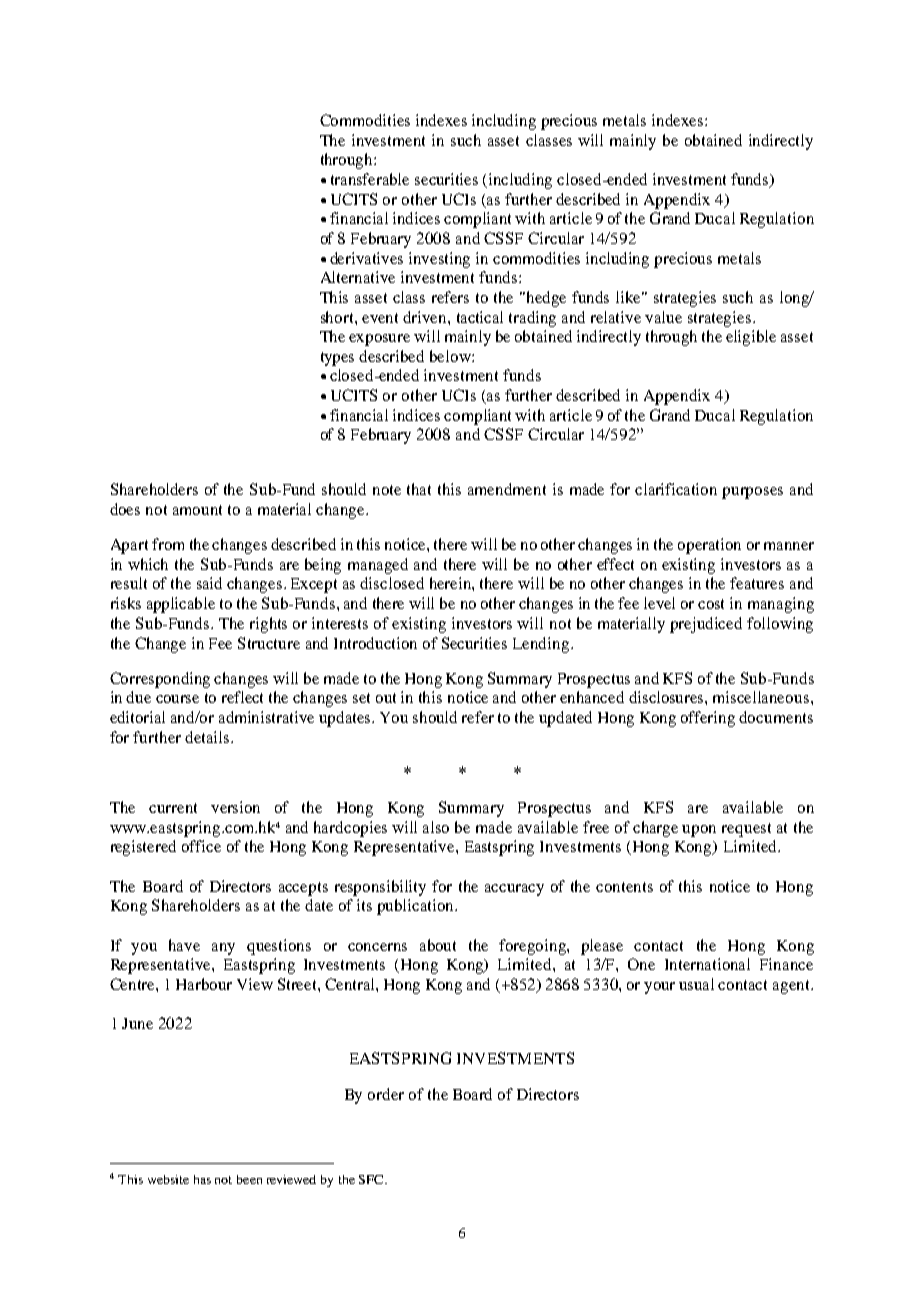 The height and width of the document is (1308, 924). Describe the element at coordinates (795, 299) in the document. I see `long` at that location.
